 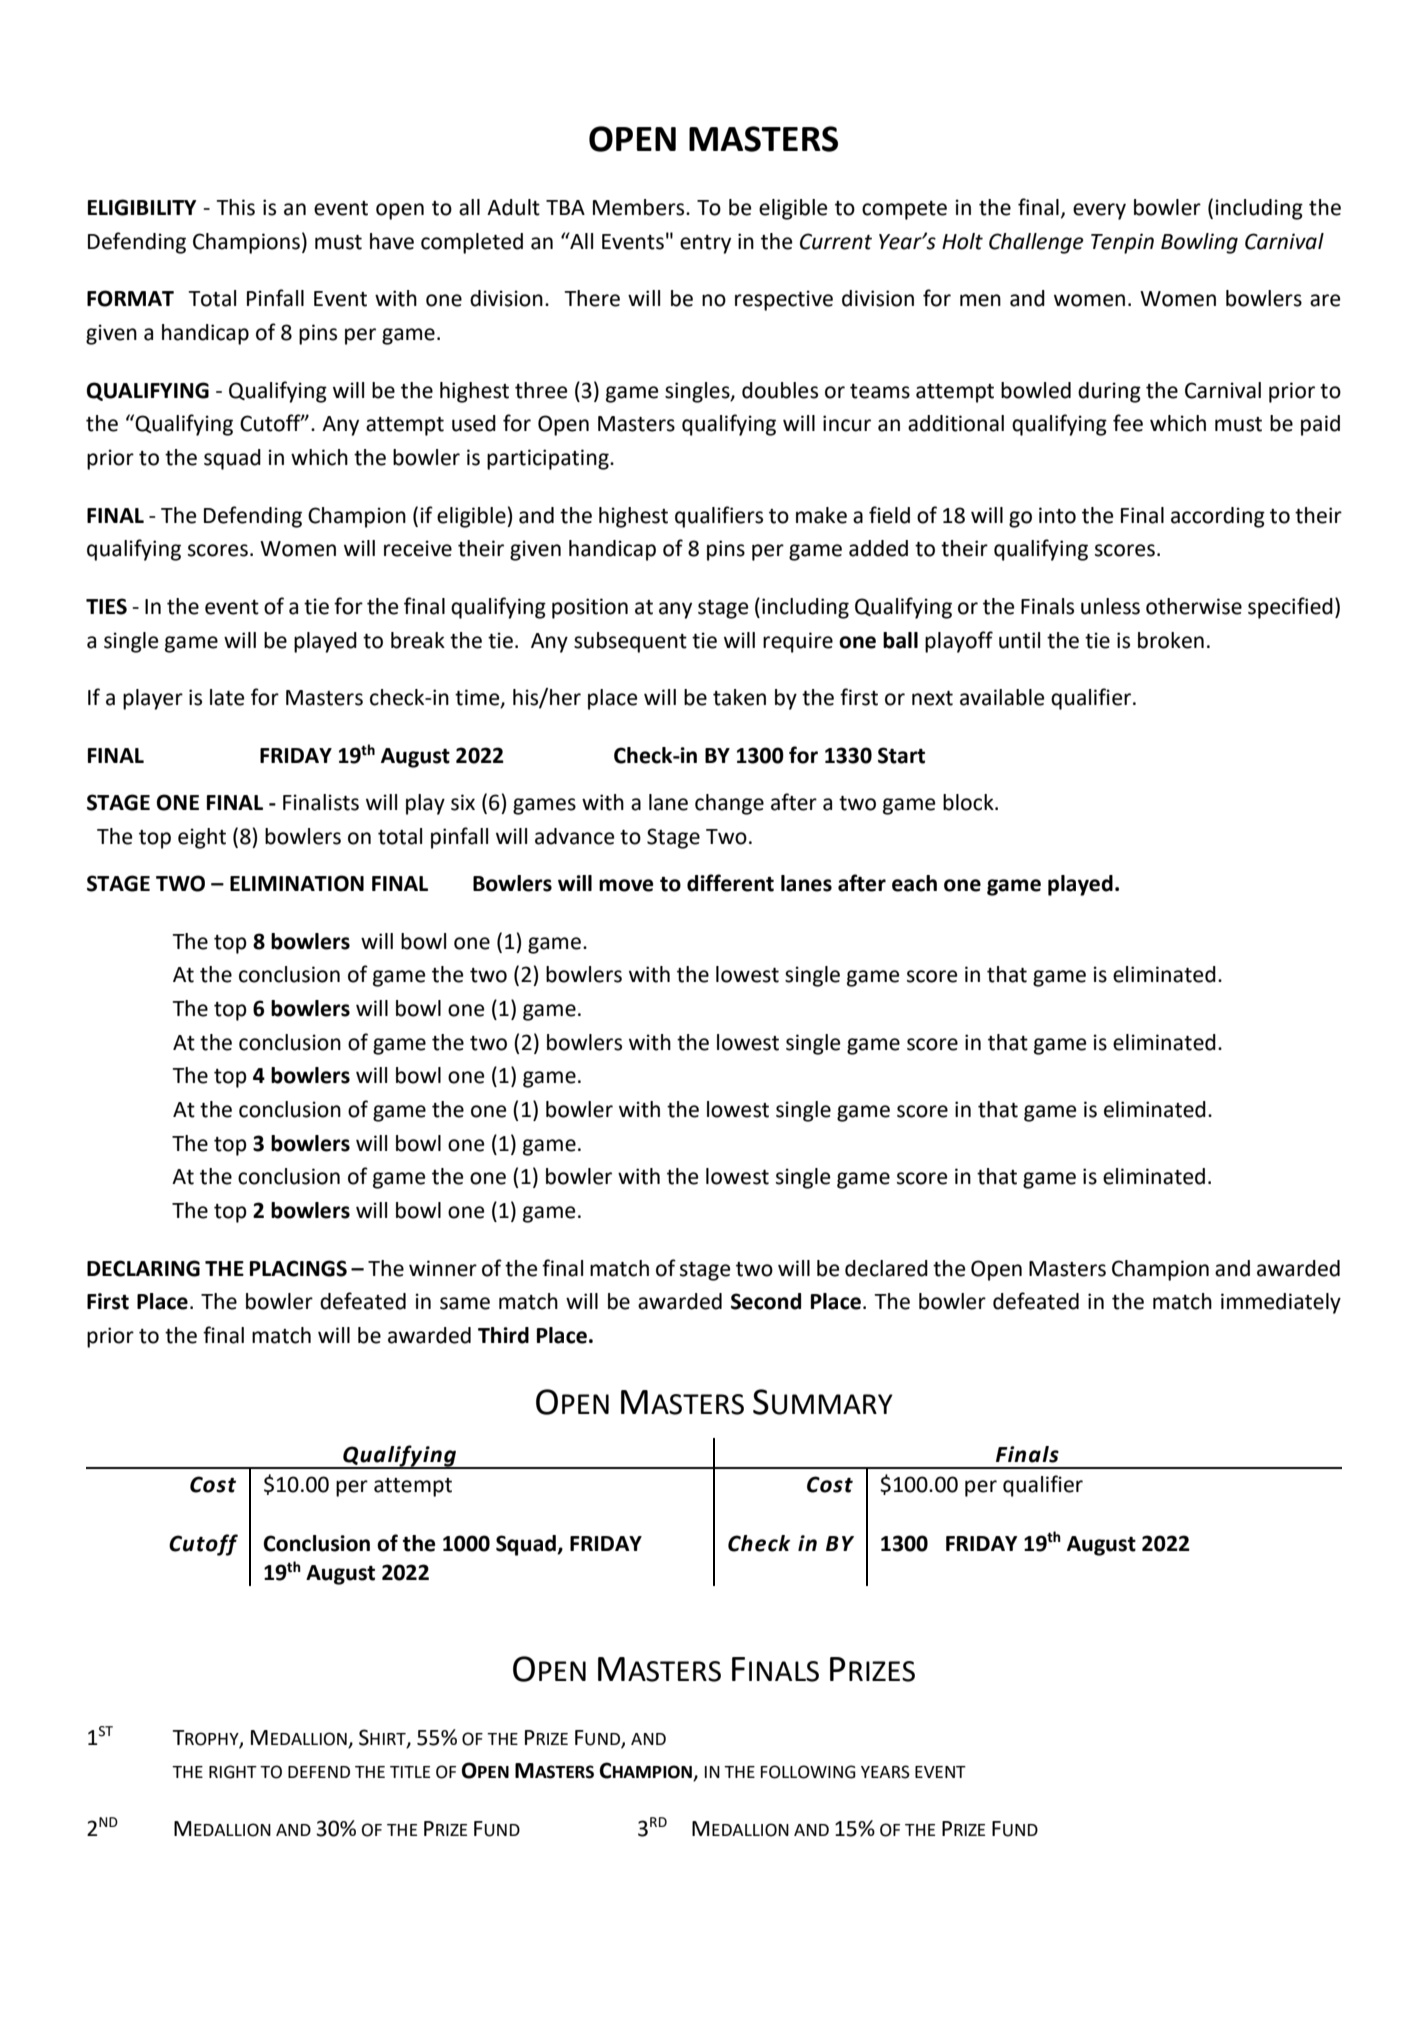 I want to click on RIGHT, so click(x=233, y=1772).
